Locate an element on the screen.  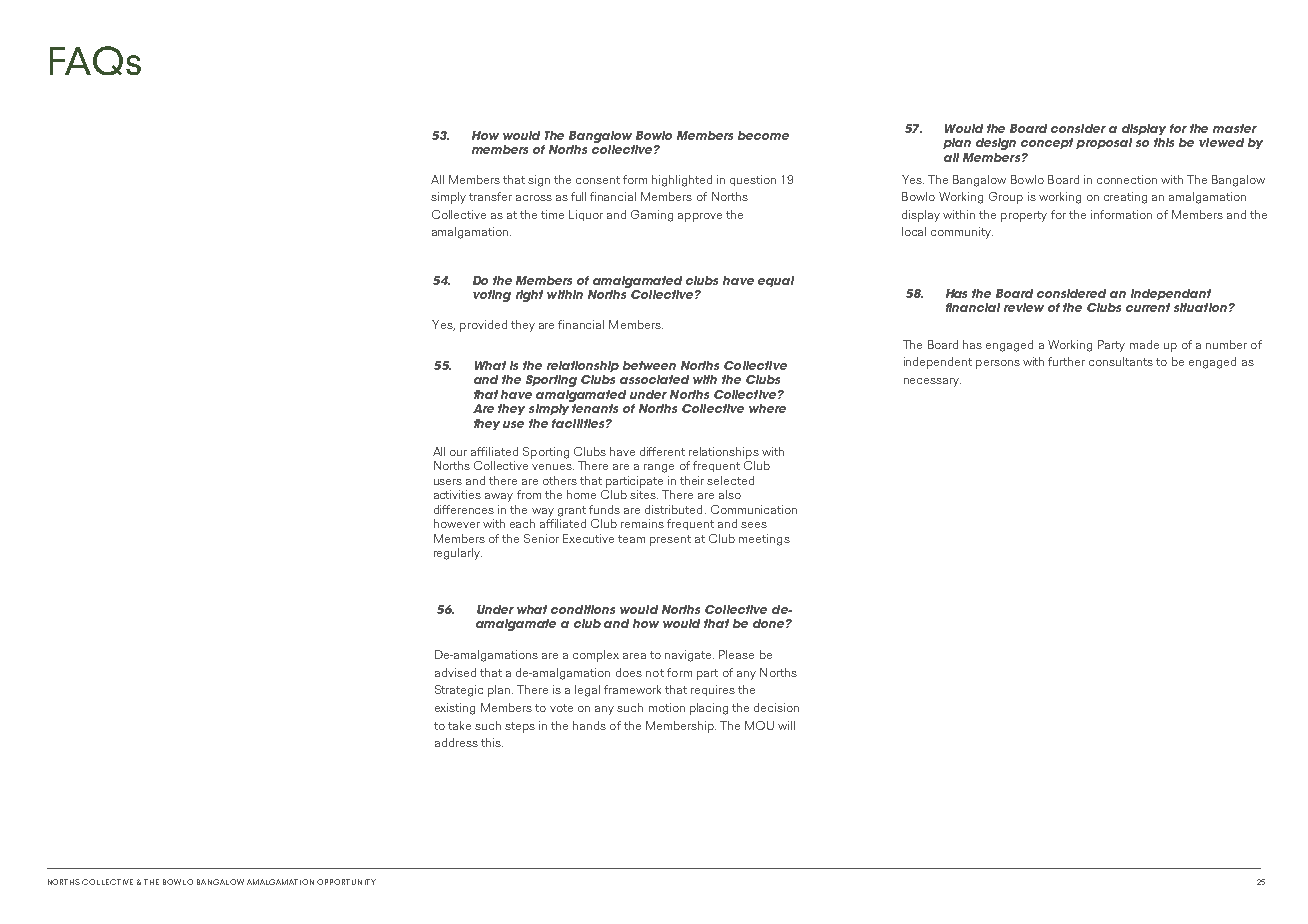
consultants is located at coordinates (1121, 361).
